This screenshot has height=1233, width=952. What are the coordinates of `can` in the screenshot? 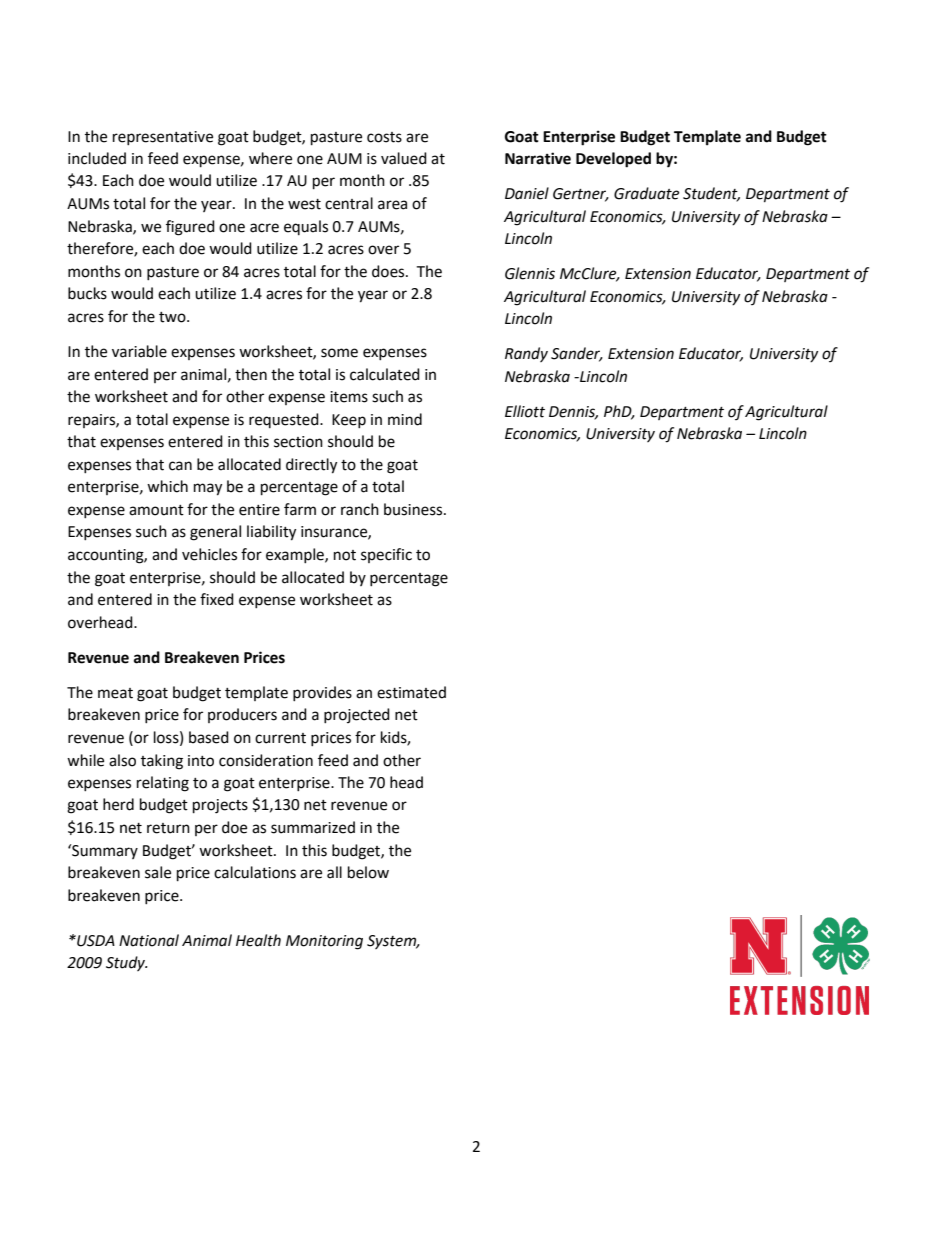 It's located at (180, 466).
